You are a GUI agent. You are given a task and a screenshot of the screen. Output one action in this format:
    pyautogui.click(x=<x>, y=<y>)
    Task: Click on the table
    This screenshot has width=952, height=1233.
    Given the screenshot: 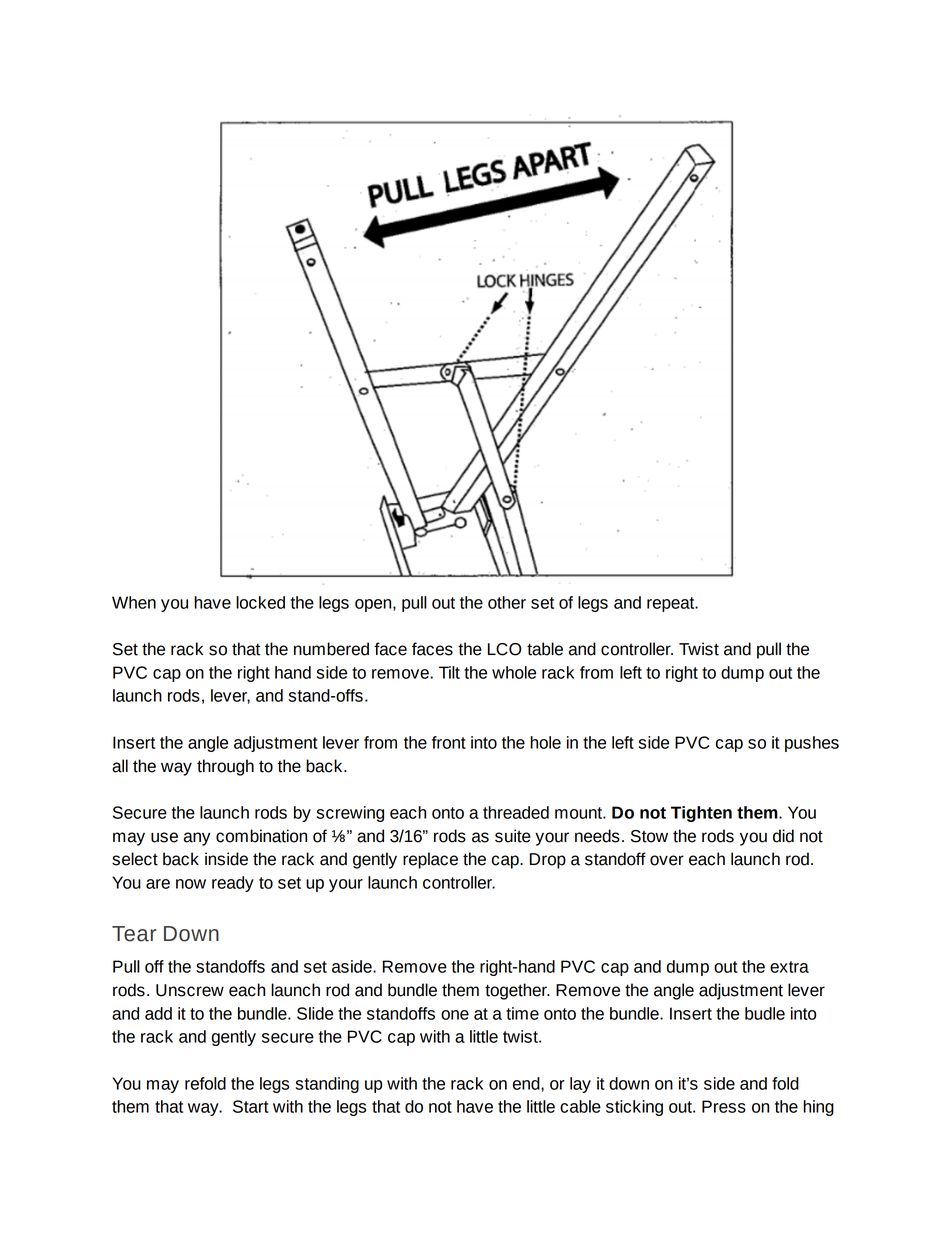 What is the action you would take?
    pyautogui.click(x=545, y=649)
